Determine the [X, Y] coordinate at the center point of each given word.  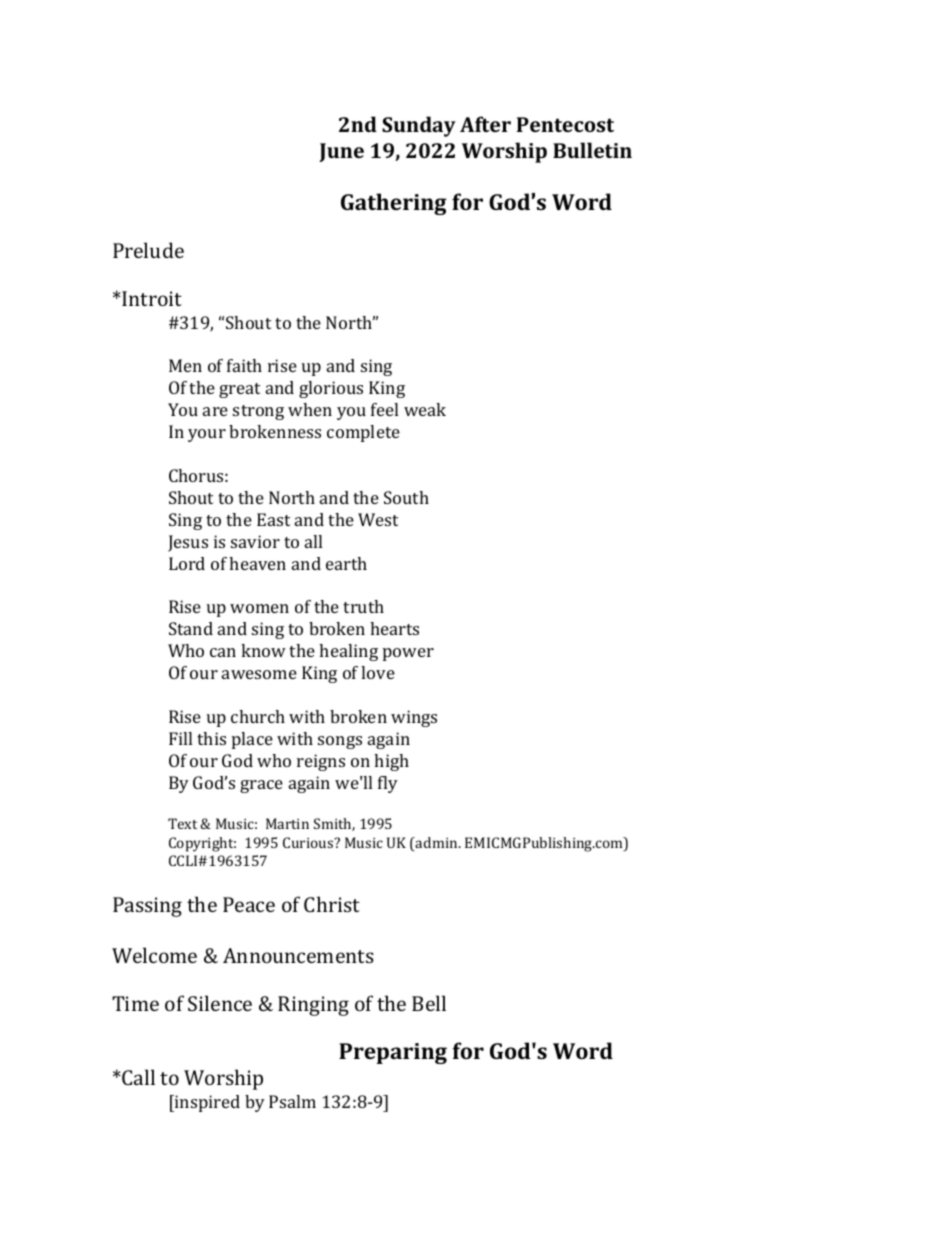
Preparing [393, 1053]
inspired [206, 1103]
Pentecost [565, 124]
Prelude [148, 250]
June [342, 152]
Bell [429, 1003]
